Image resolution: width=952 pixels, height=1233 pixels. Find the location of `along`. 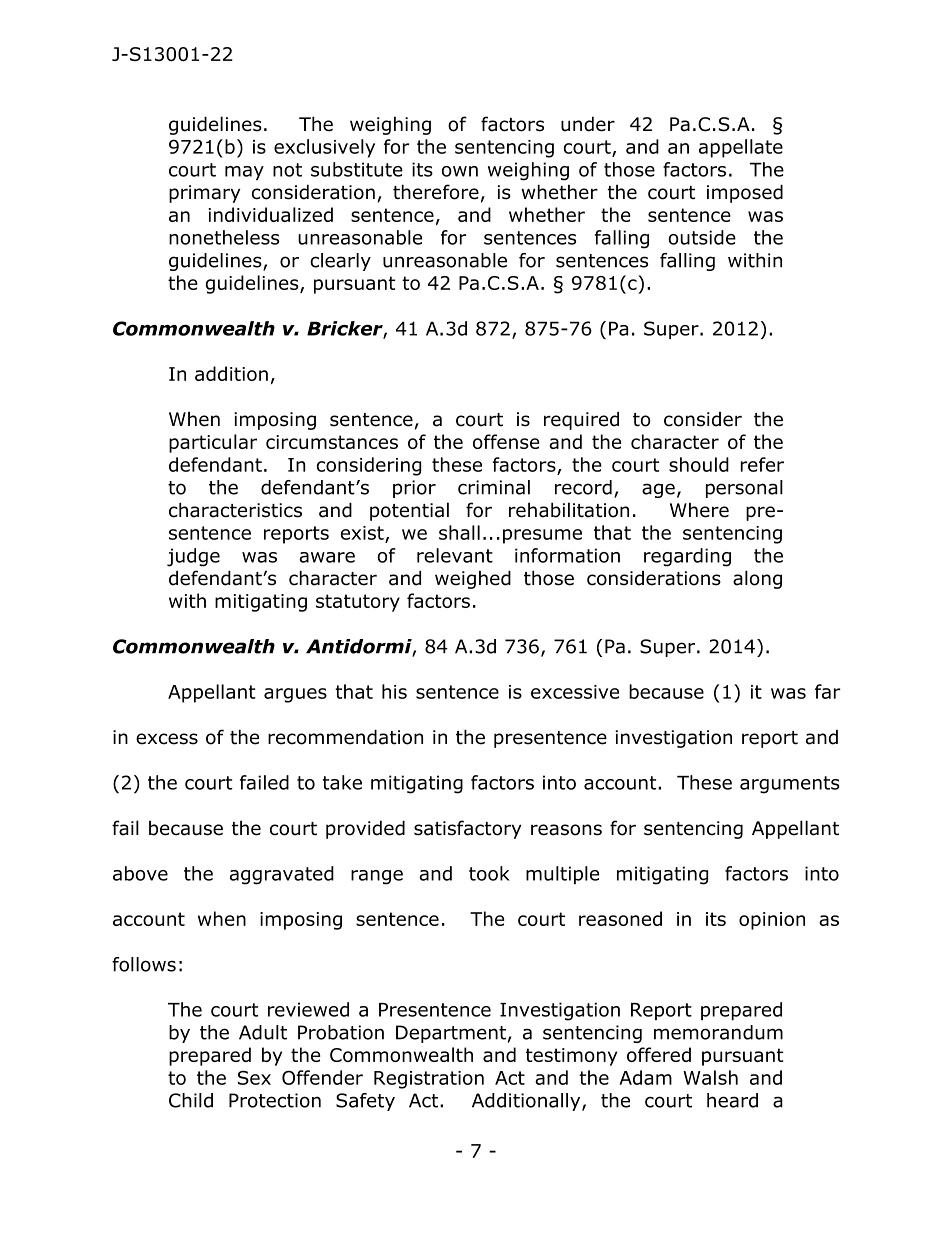

along is located at coordinates (757, 579).
